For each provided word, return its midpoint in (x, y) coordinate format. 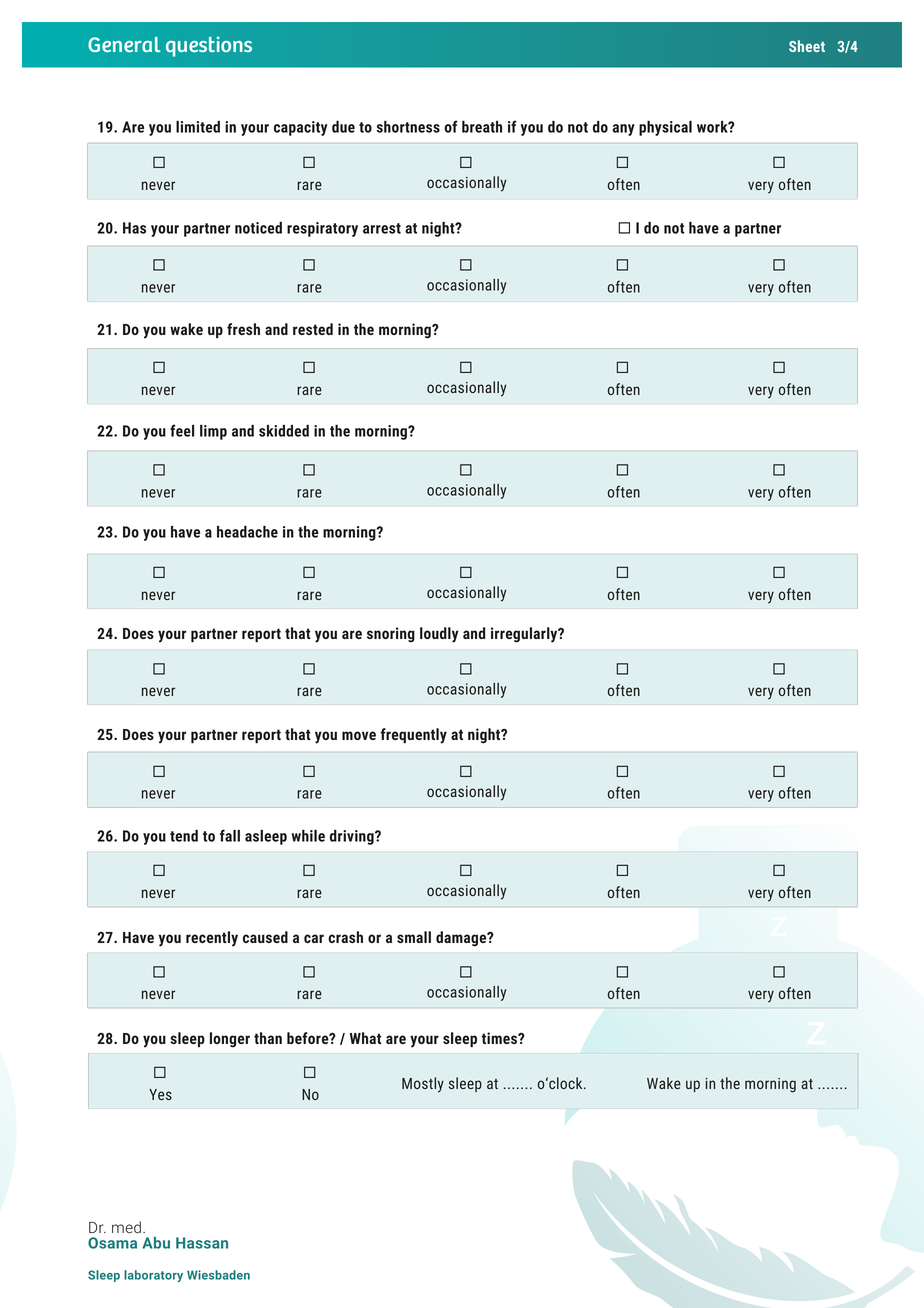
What (365, 1038)
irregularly (525, 635)
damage (462, 939)
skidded (284, 431)
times (500, 1038)
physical (665, 128)
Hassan (202, 1243)
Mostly (423, 1085)
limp (213, 432)
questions (209, 46)
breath (482, 127)
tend (184, 836)
